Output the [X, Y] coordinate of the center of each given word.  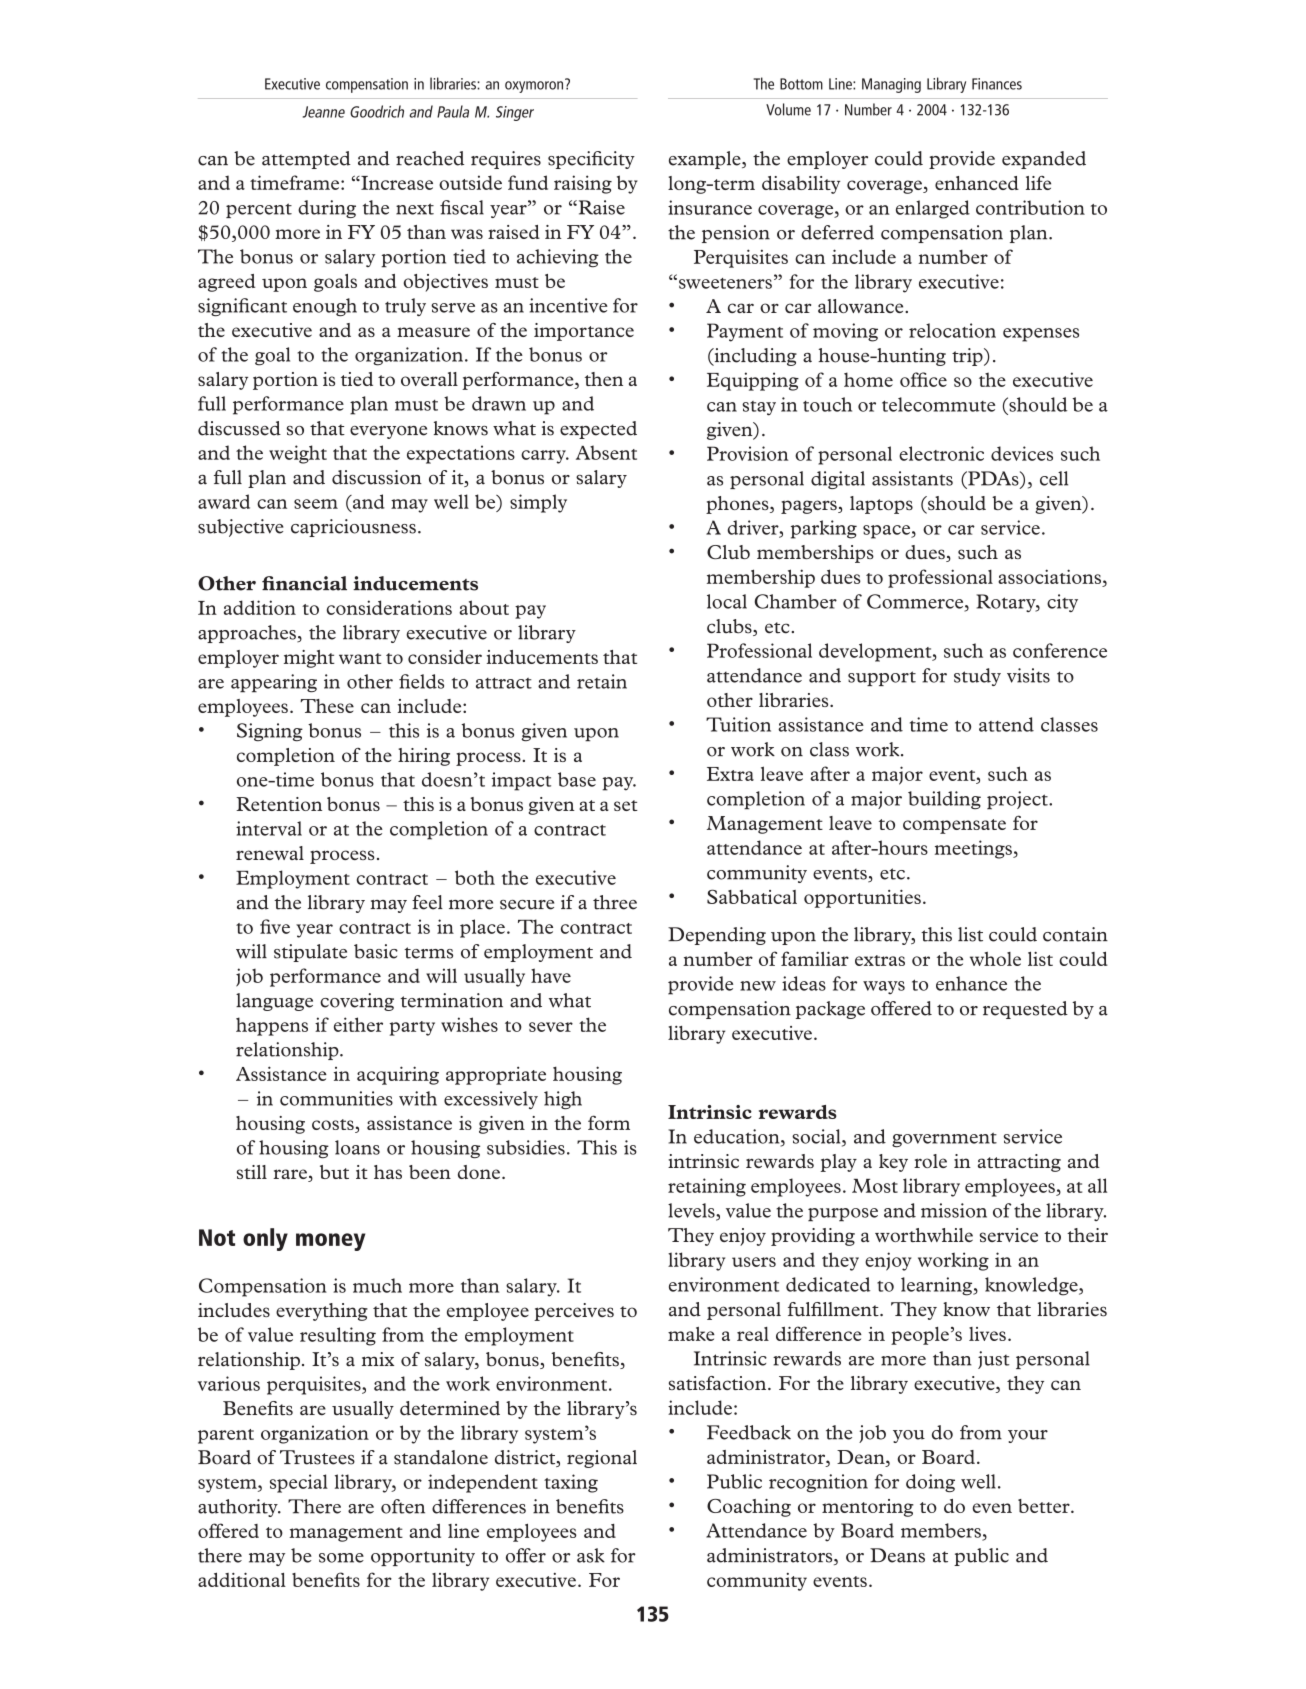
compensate [954, 826]
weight [298, 454]
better [1045, 1506]
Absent [606, 452]
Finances [997, 84]
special [299, 1483]
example [706, 160]
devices [1022, 453]
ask [591, 1555]
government [944, 1139]
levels [692, 1211]
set [626, 805]
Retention [279, 804]
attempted [306, 160]
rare [291, 1175]
